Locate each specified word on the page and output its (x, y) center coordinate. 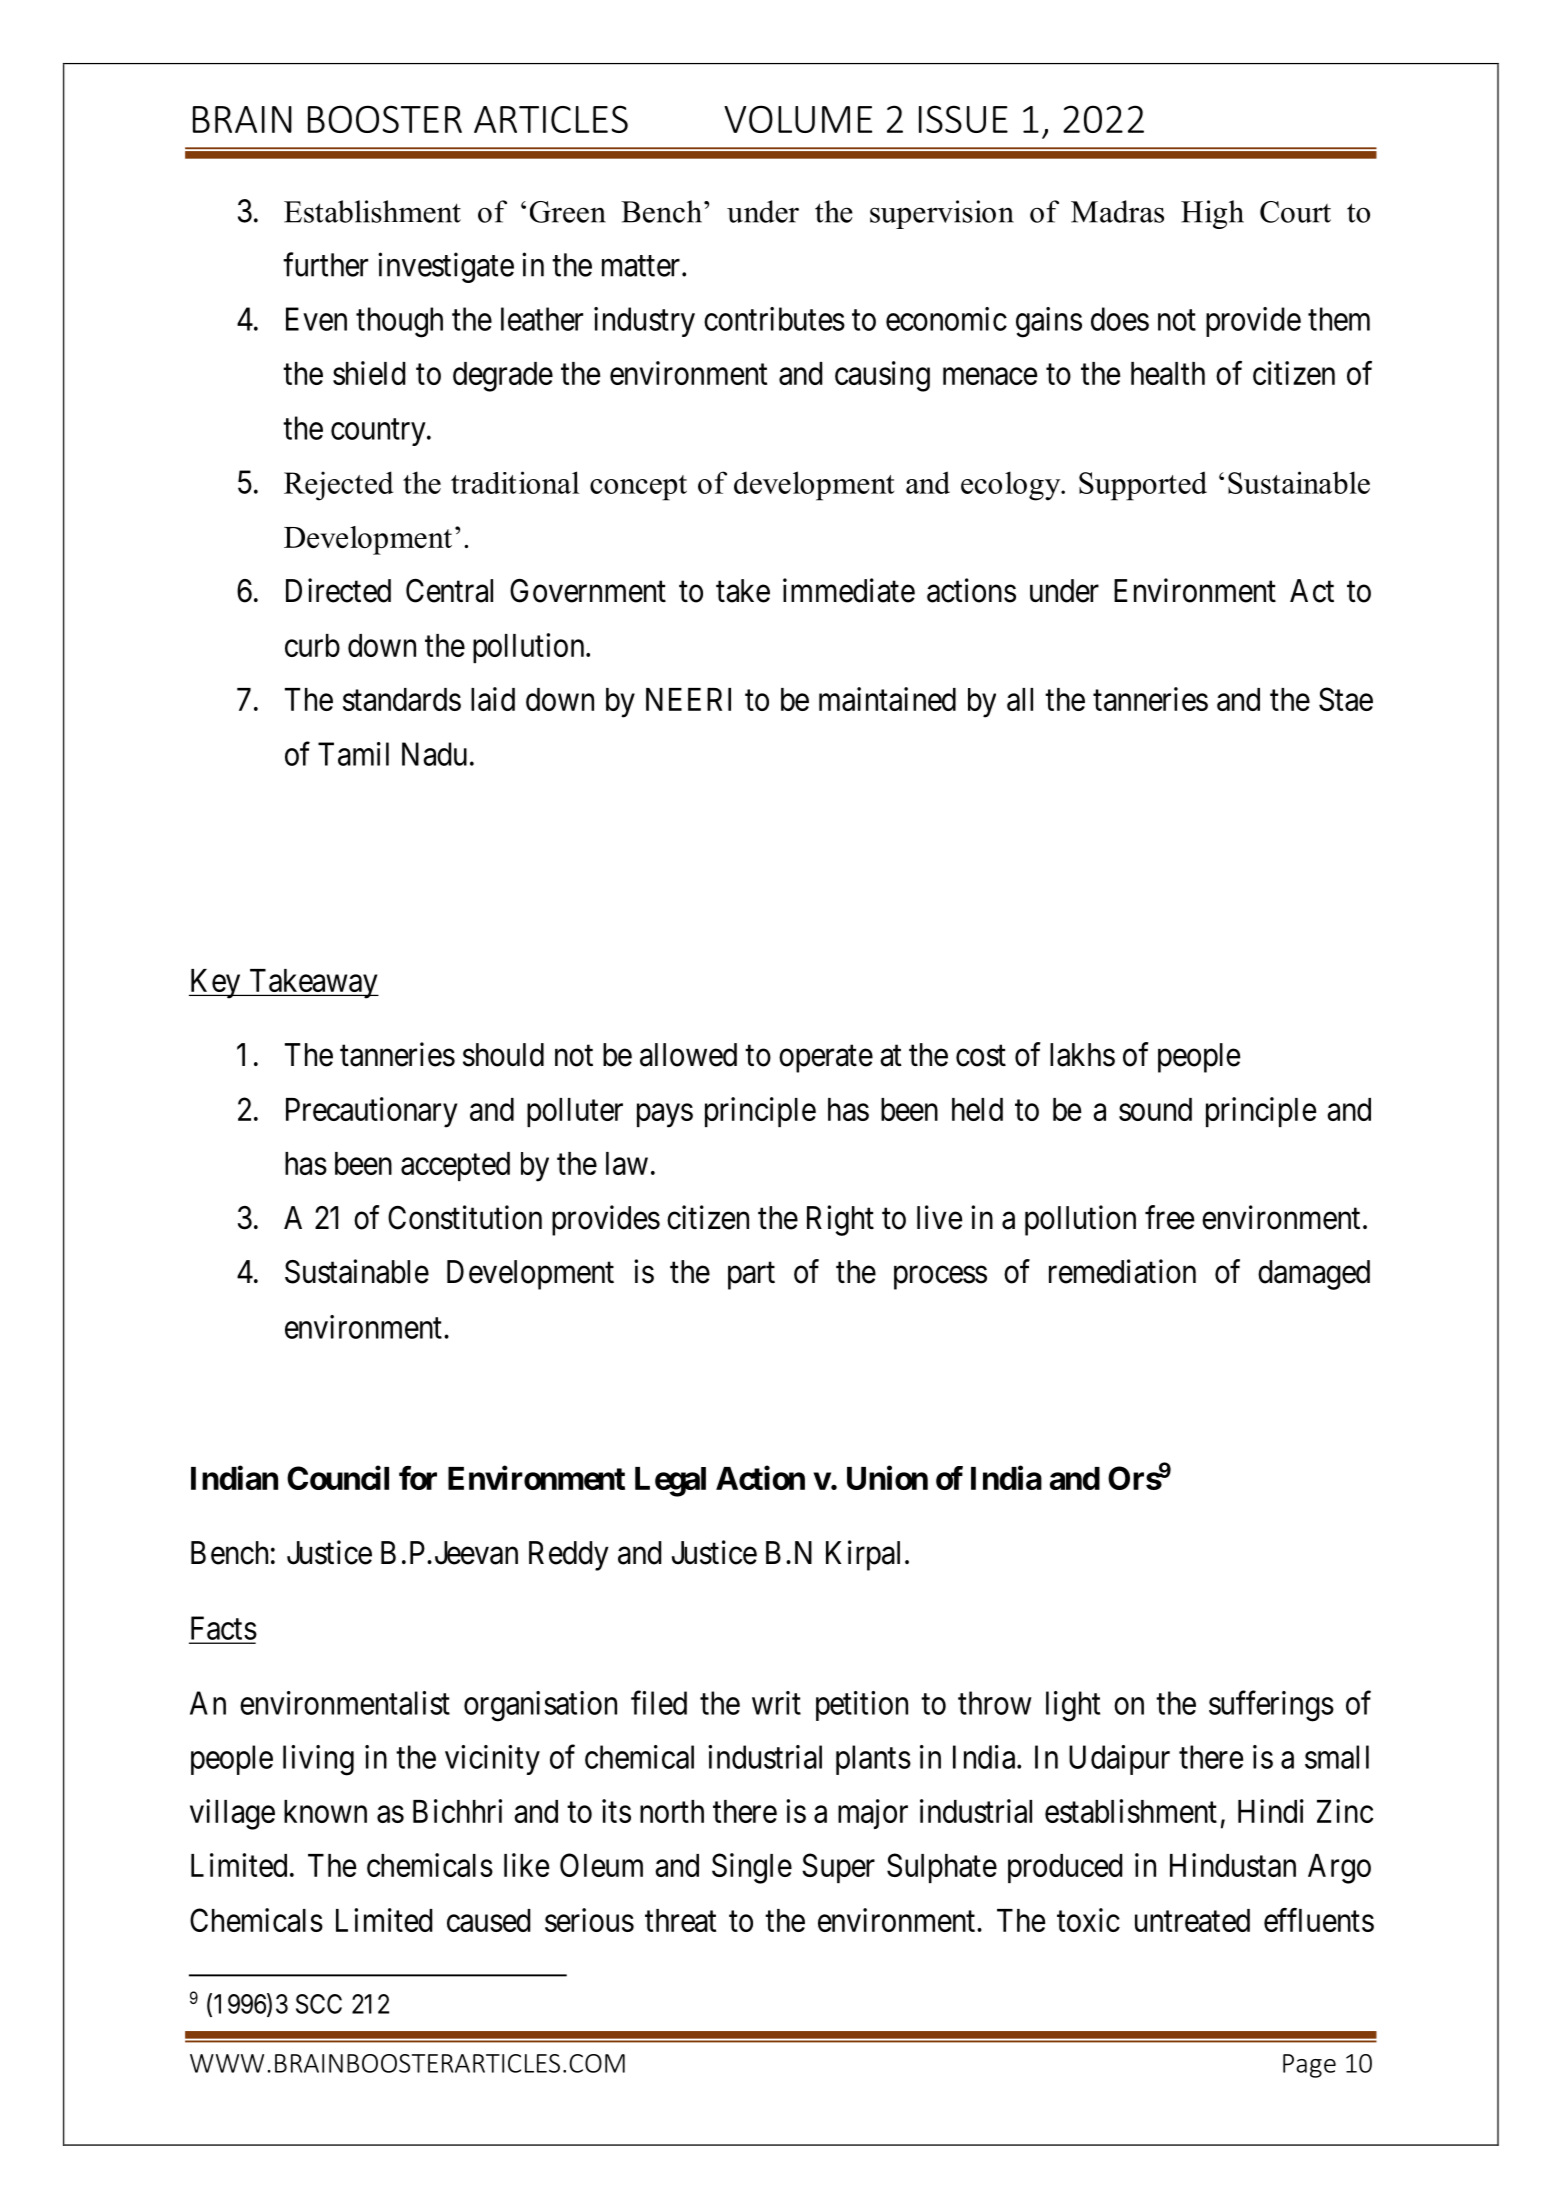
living (318, 1760)
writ (776, 1703)
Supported (1143, 486)
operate (826, 1059)
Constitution (465, 1217)
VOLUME (798, 119)
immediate (849, 590)
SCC (319, 2004)
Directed (338, 590)
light (1073, 1706)
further (325, 264)
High (1212, 214)
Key (216, 984)
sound (1155, 1109)
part (751, 1276)
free (1169, 1217)
